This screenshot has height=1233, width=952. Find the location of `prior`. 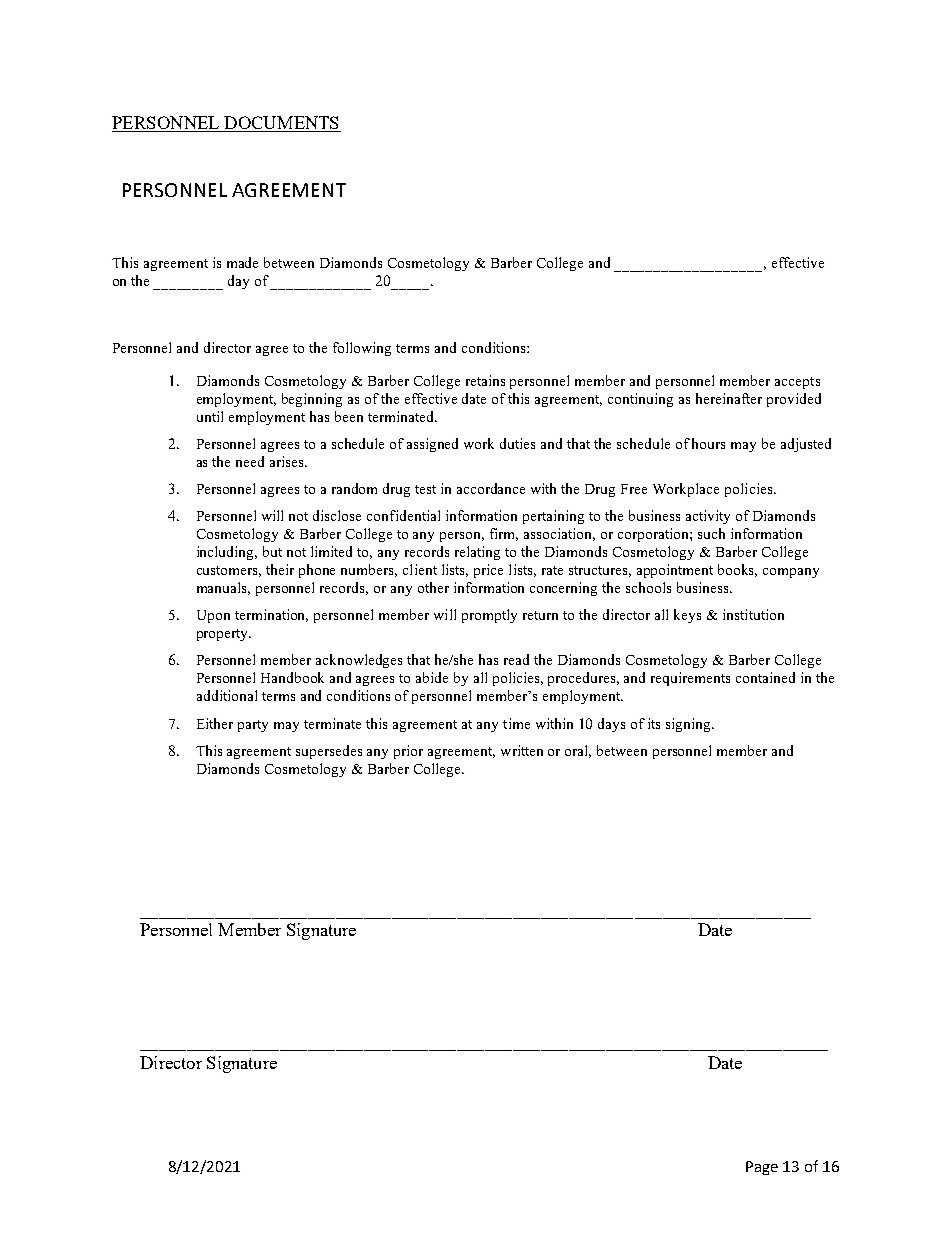

prior is located at coordinates (408, 752).
